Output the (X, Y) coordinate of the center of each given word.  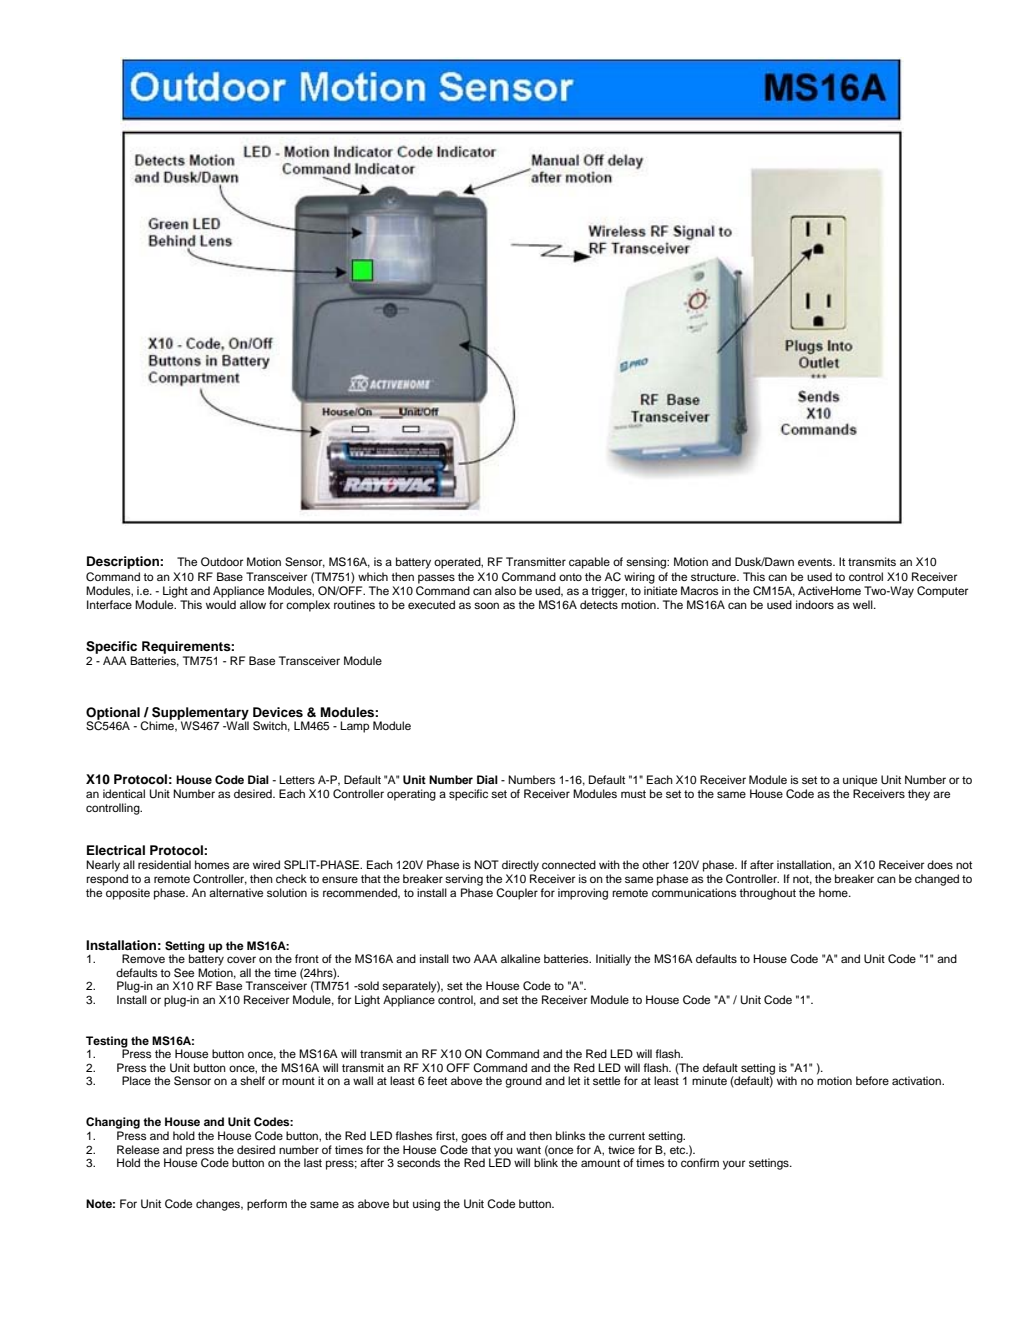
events (816, 562)
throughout (767, 894)
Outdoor (222, 561)
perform (267, 1205)
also (505, 590)
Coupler (517, 894)
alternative (236, 892)
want (528, 1150)
